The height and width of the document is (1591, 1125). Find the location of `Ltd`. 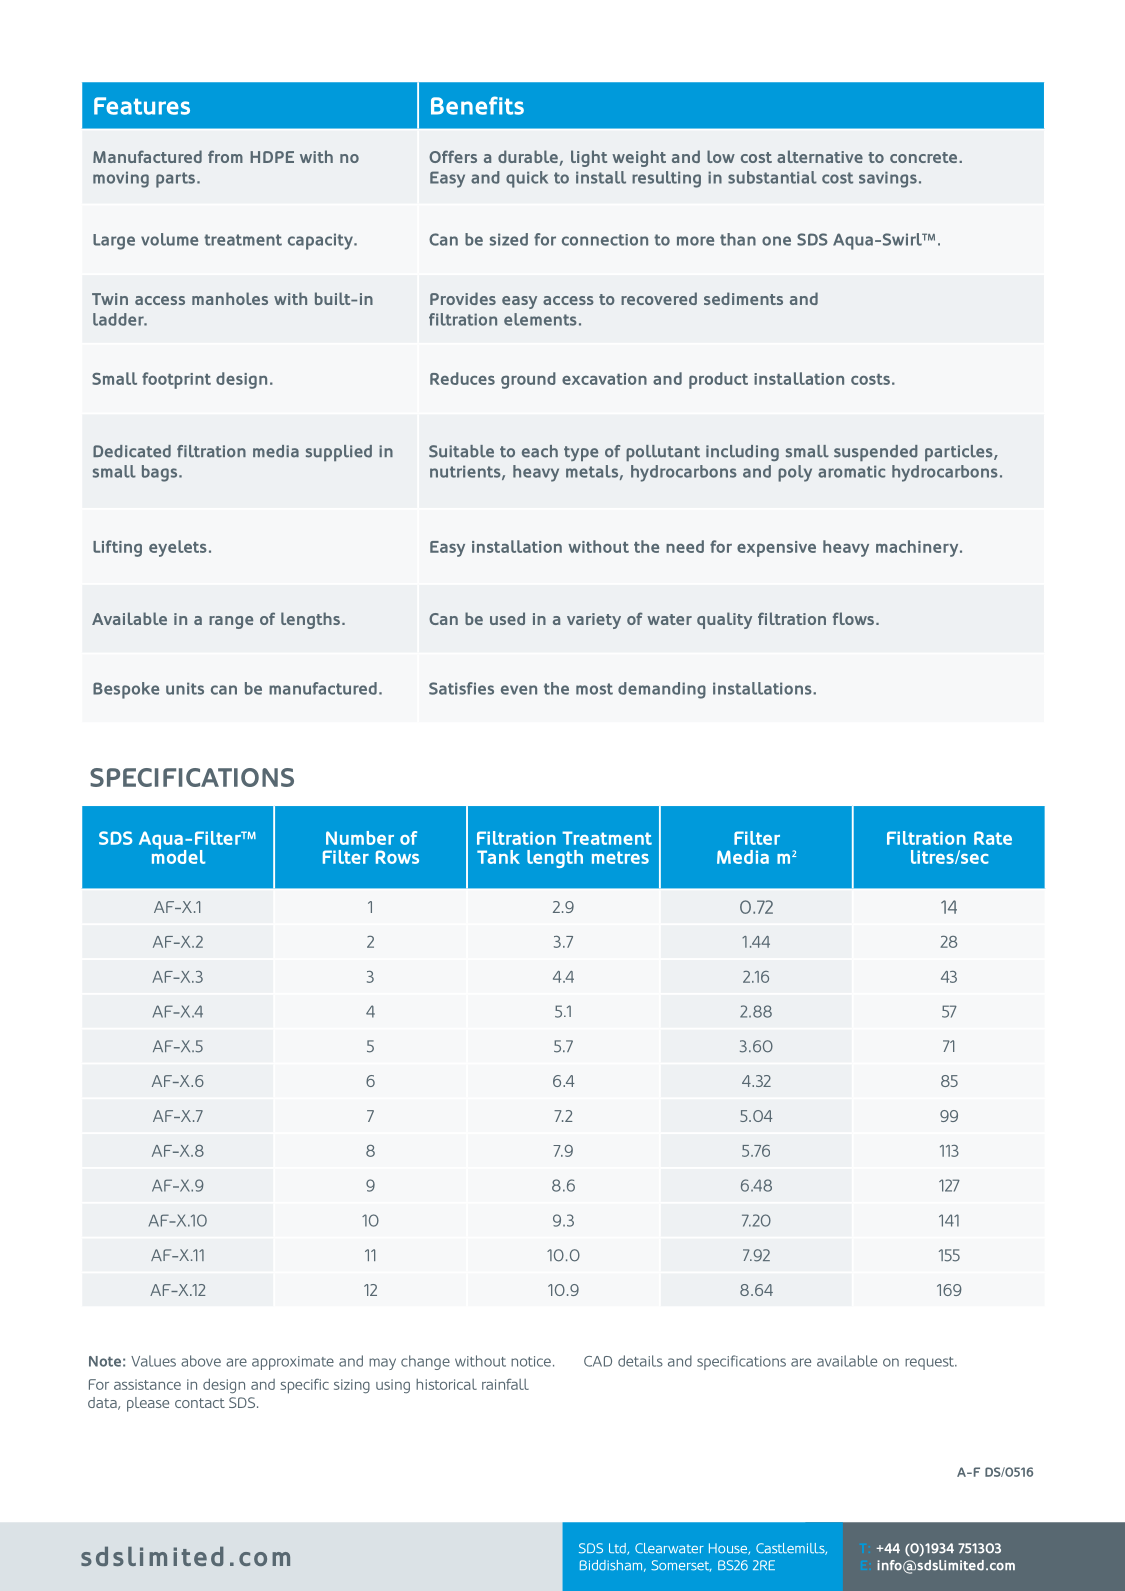

Ltd is located at coordinates (618, 1549).
